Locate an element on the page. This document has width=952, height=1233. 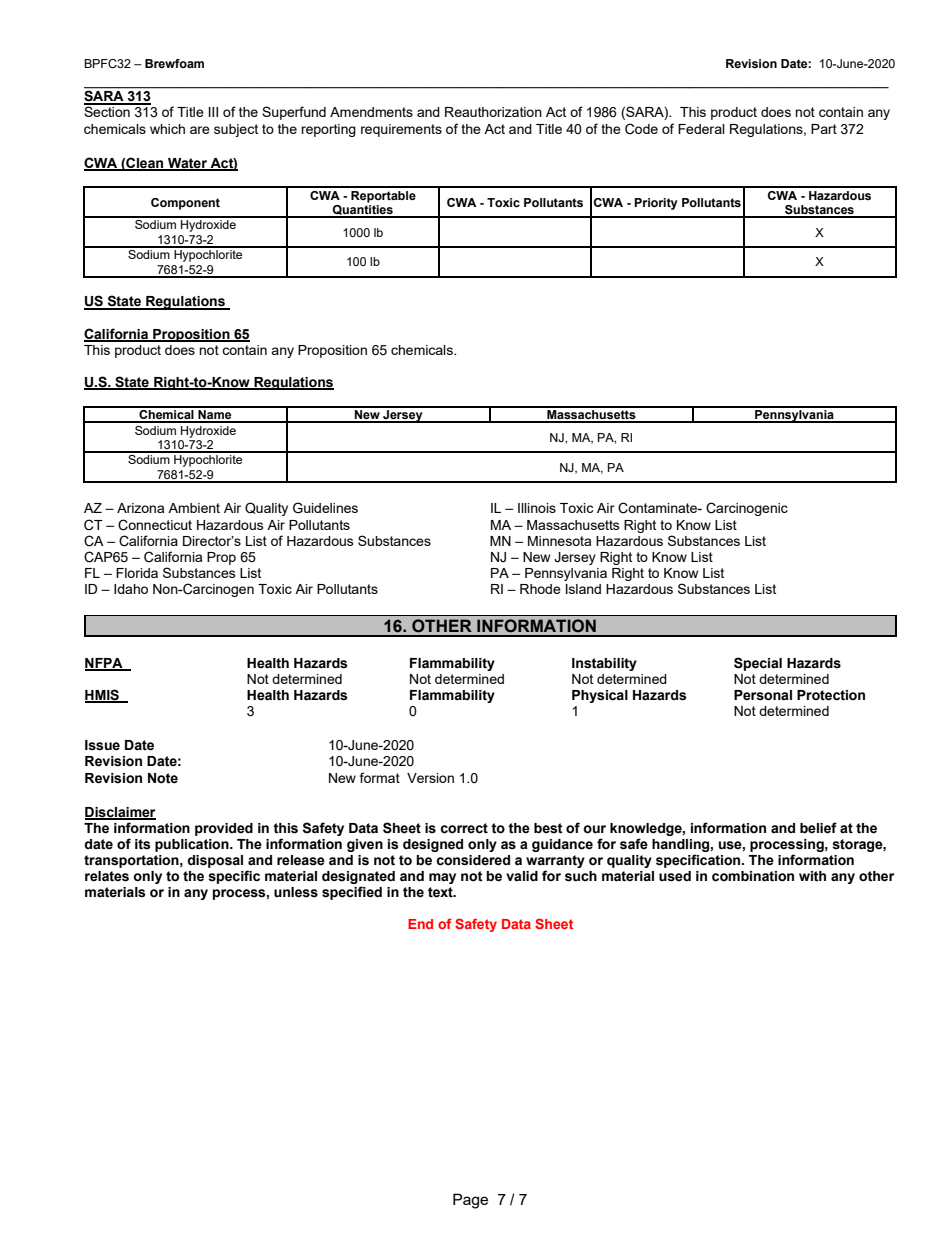
are is located at coordinates (200, 130).
